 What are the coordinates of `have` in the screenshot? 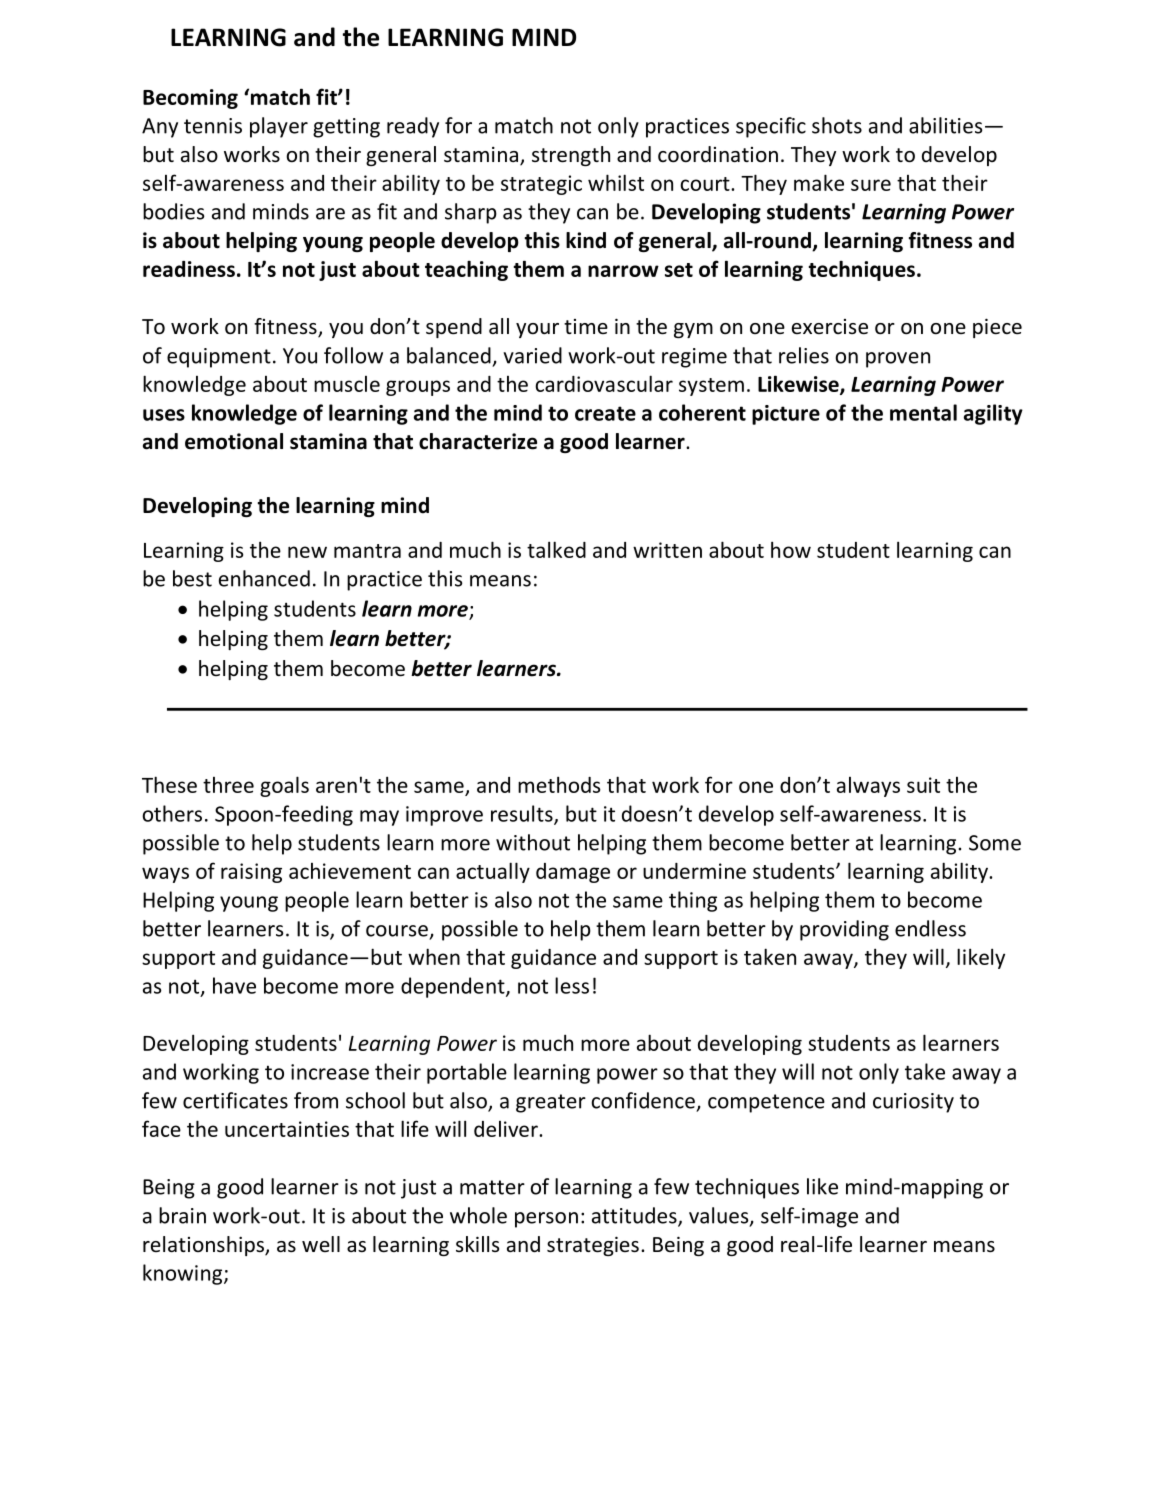 It's located at (234, 985).
